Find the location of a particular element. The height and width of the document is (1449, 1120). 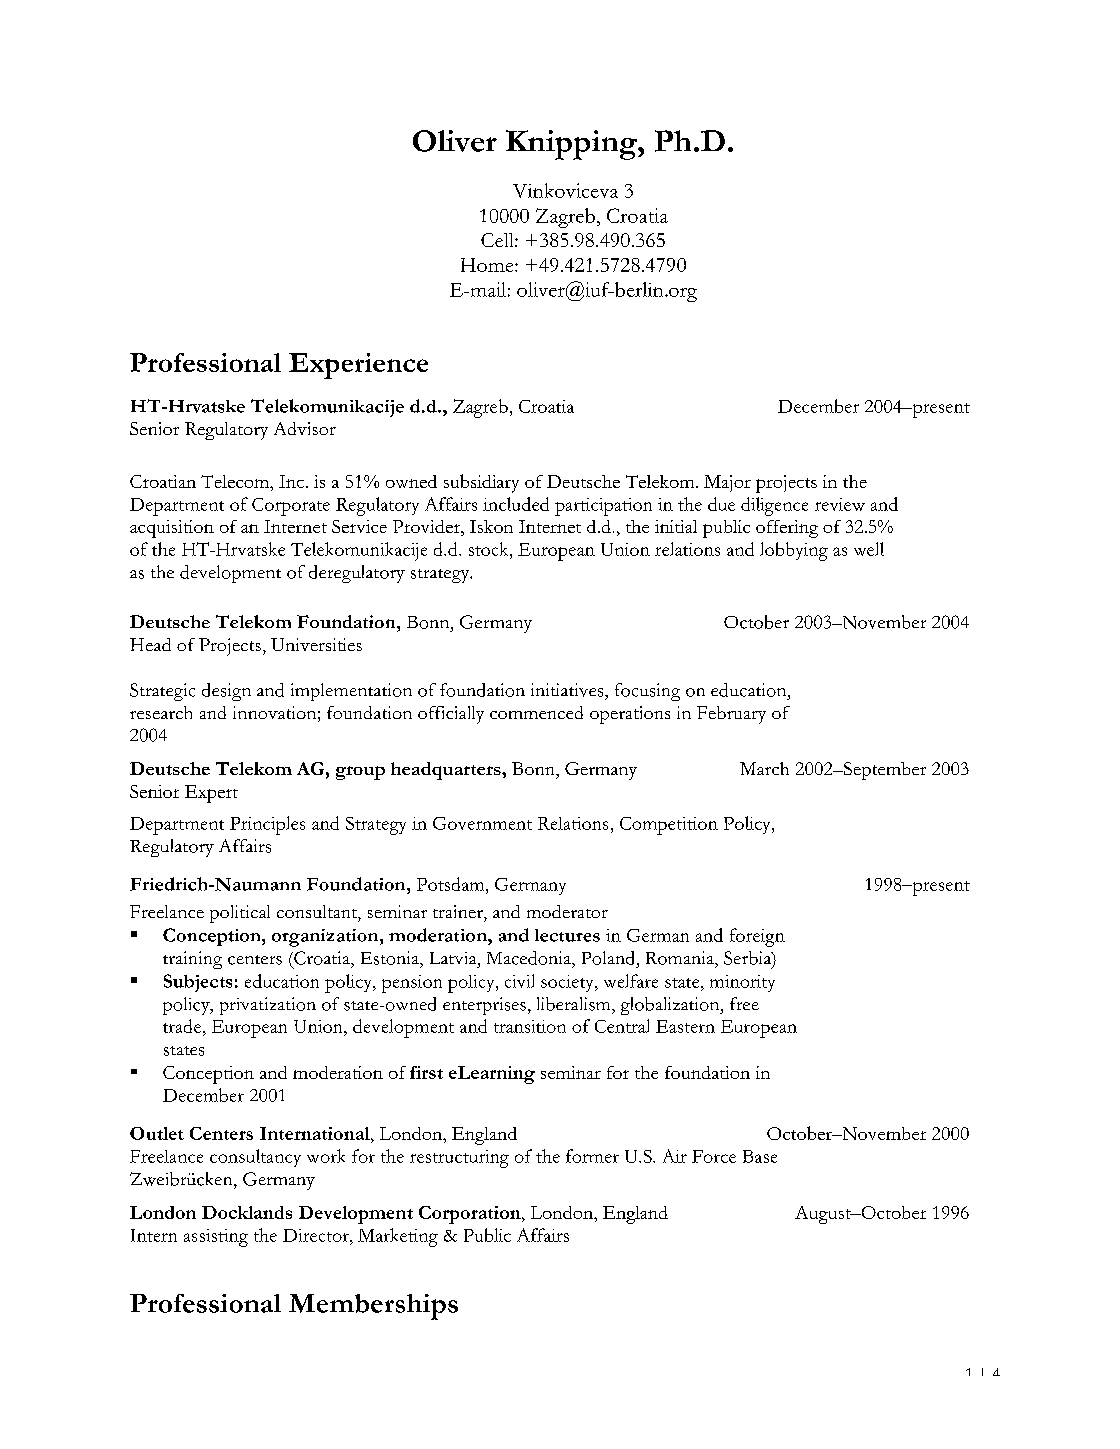

Corporate is located at coordinates (291, 507).
